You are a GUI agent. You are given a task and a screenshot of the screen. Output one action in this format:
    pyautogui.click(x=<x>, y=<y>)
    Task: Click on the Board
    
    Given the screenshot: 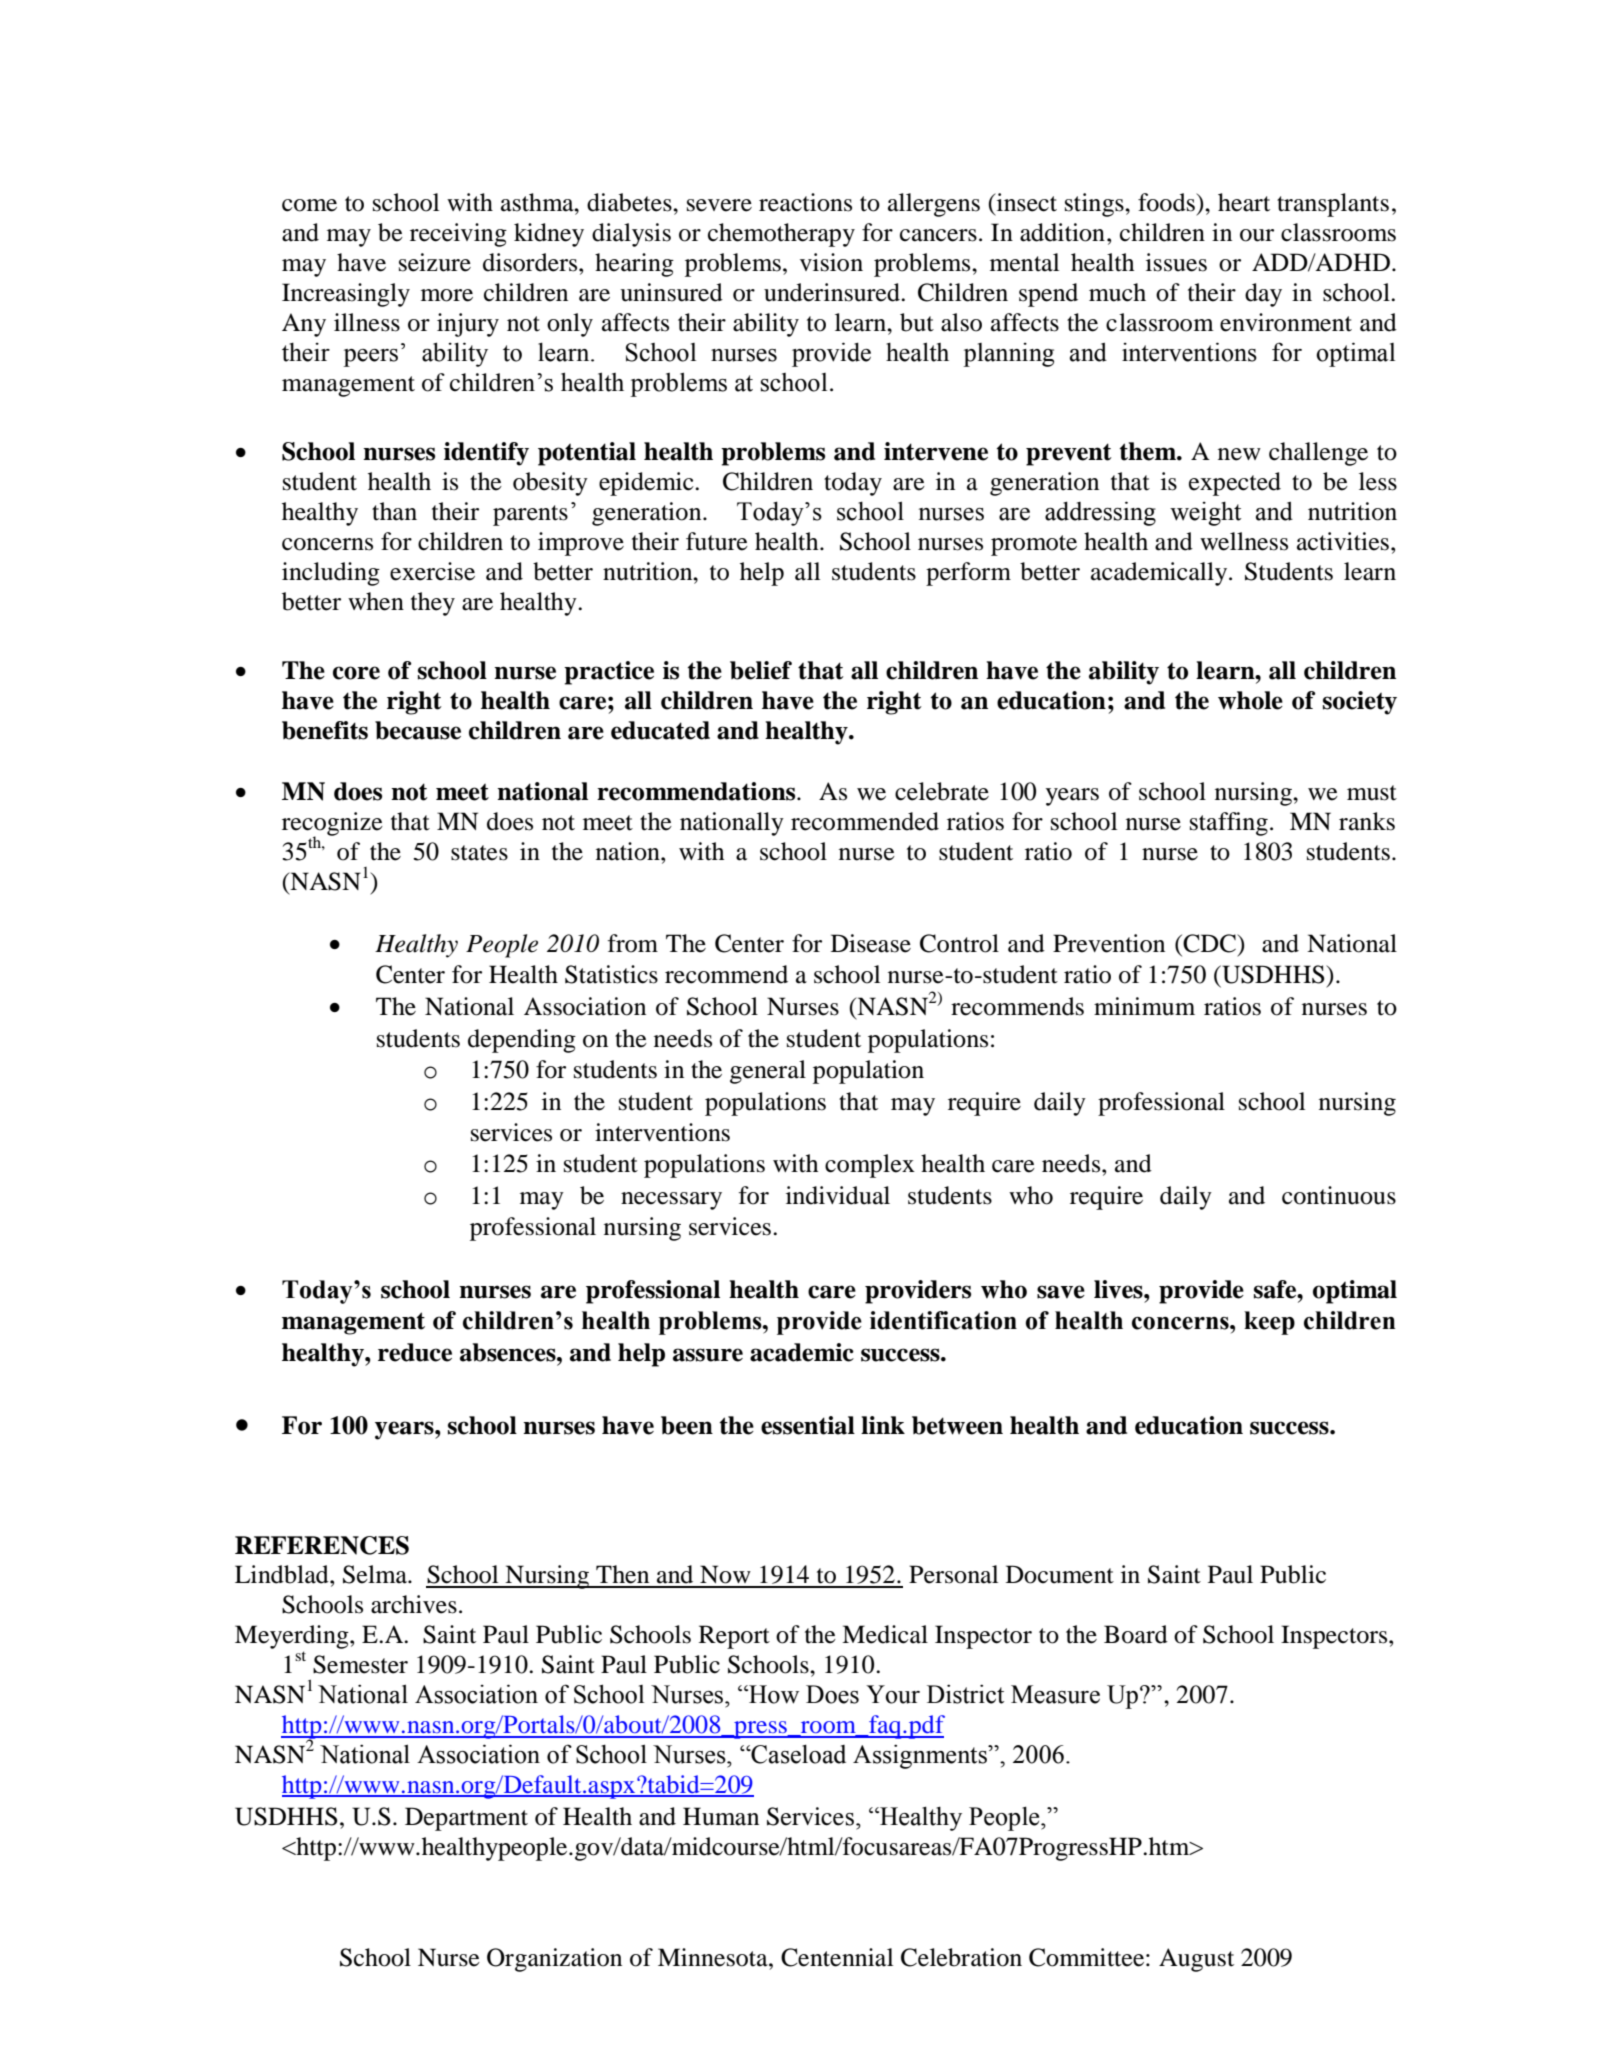 What is the action you would take?
    pyautogui.click(x=1136, y=1634)
